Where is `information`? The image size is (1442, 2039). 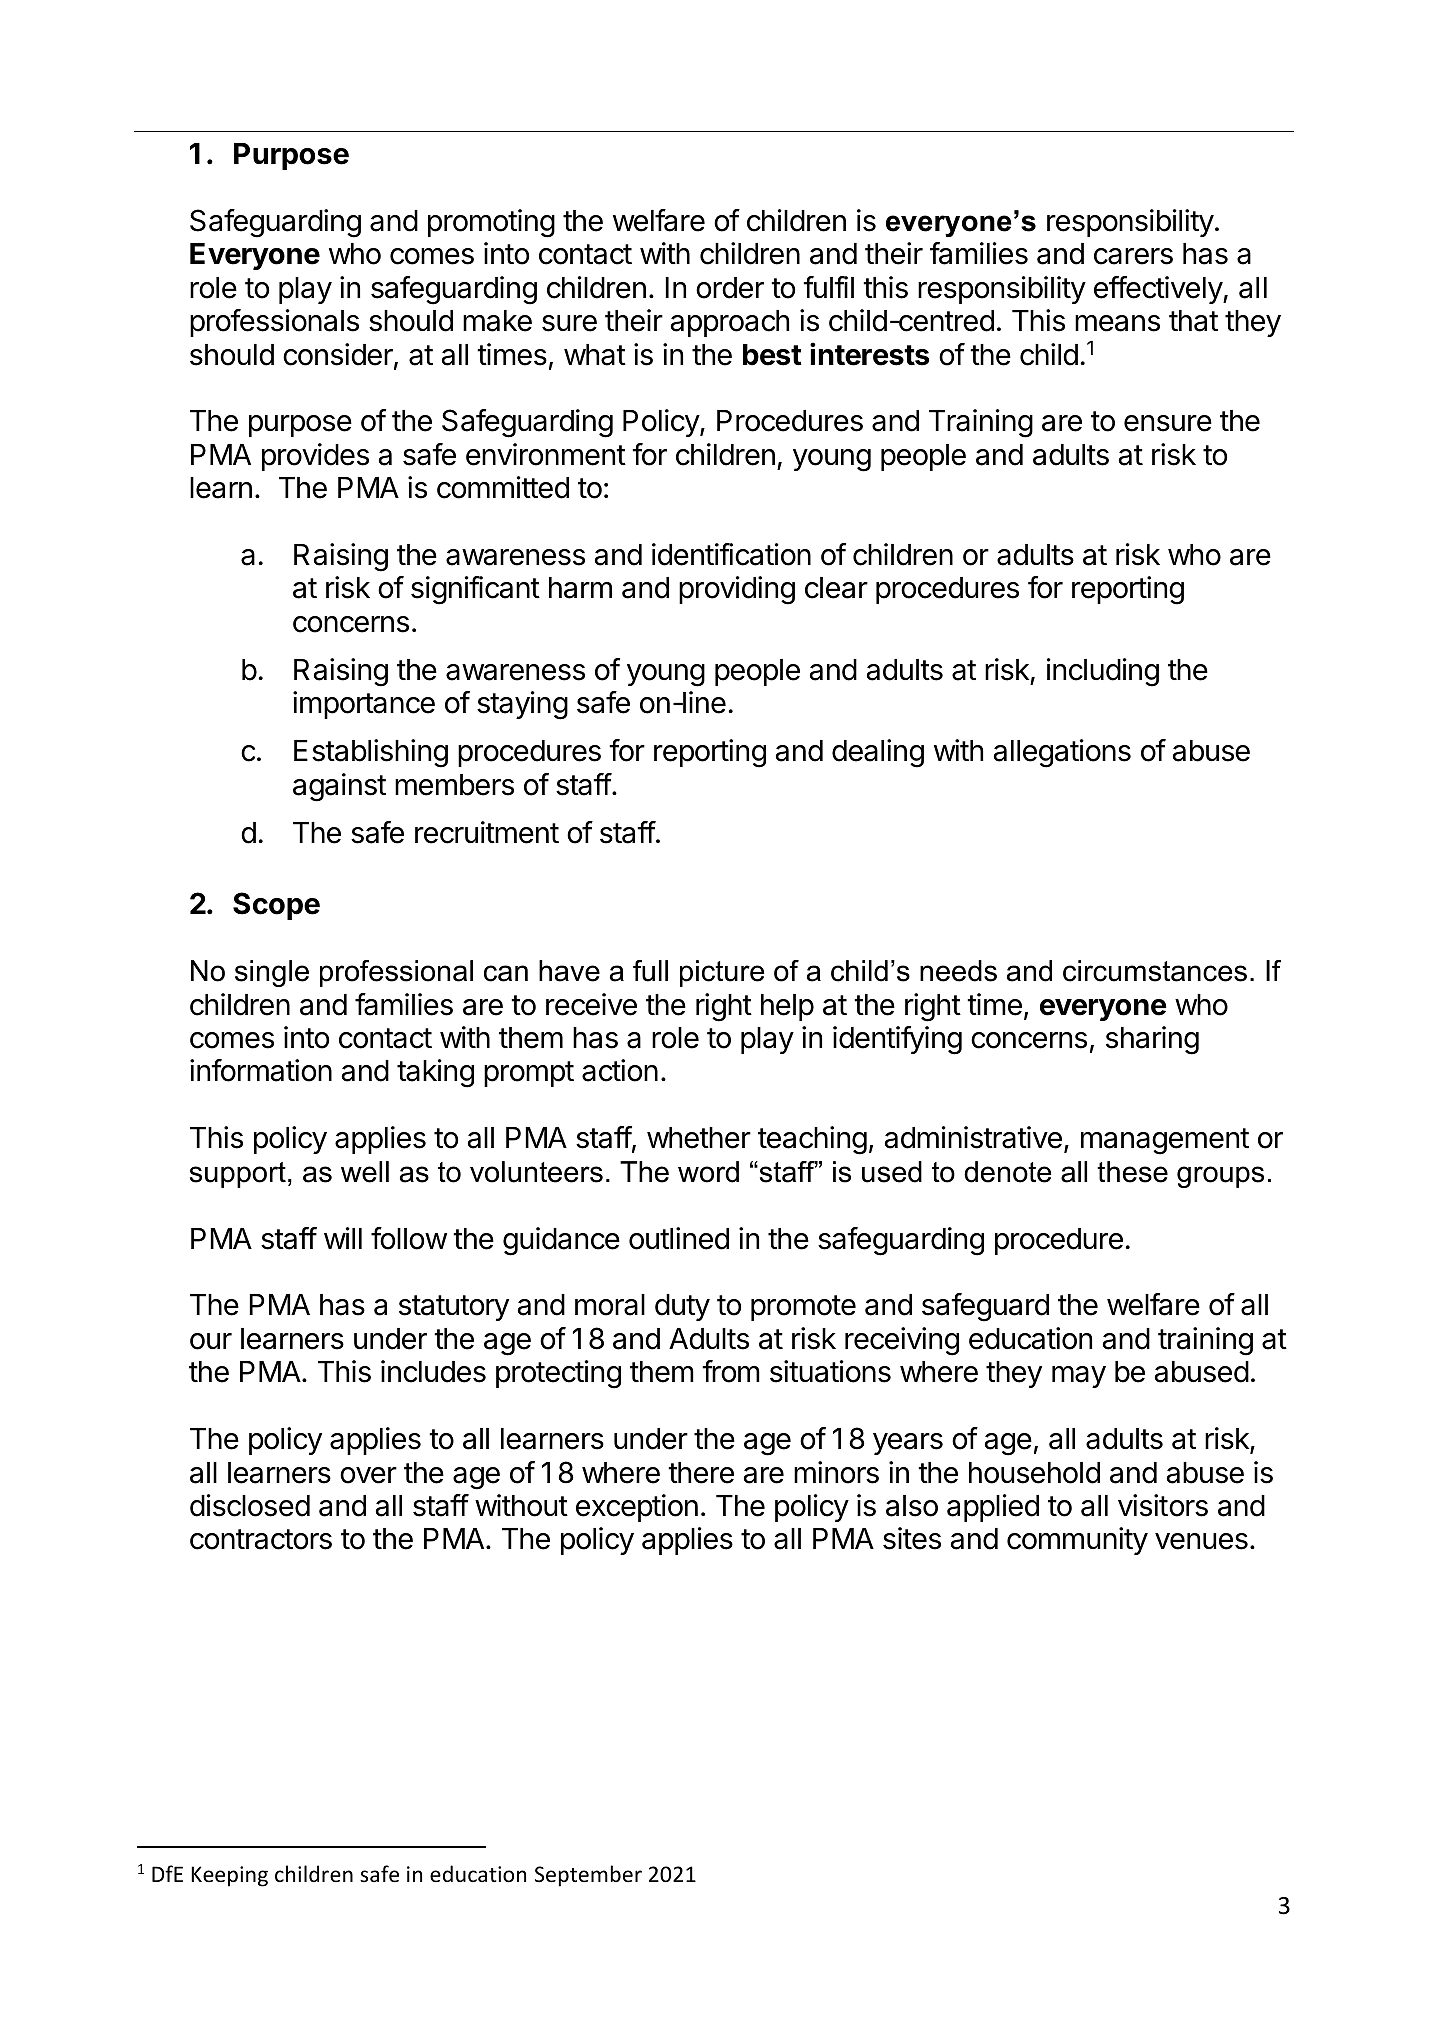 information is located at coordinates (261, 1070).
